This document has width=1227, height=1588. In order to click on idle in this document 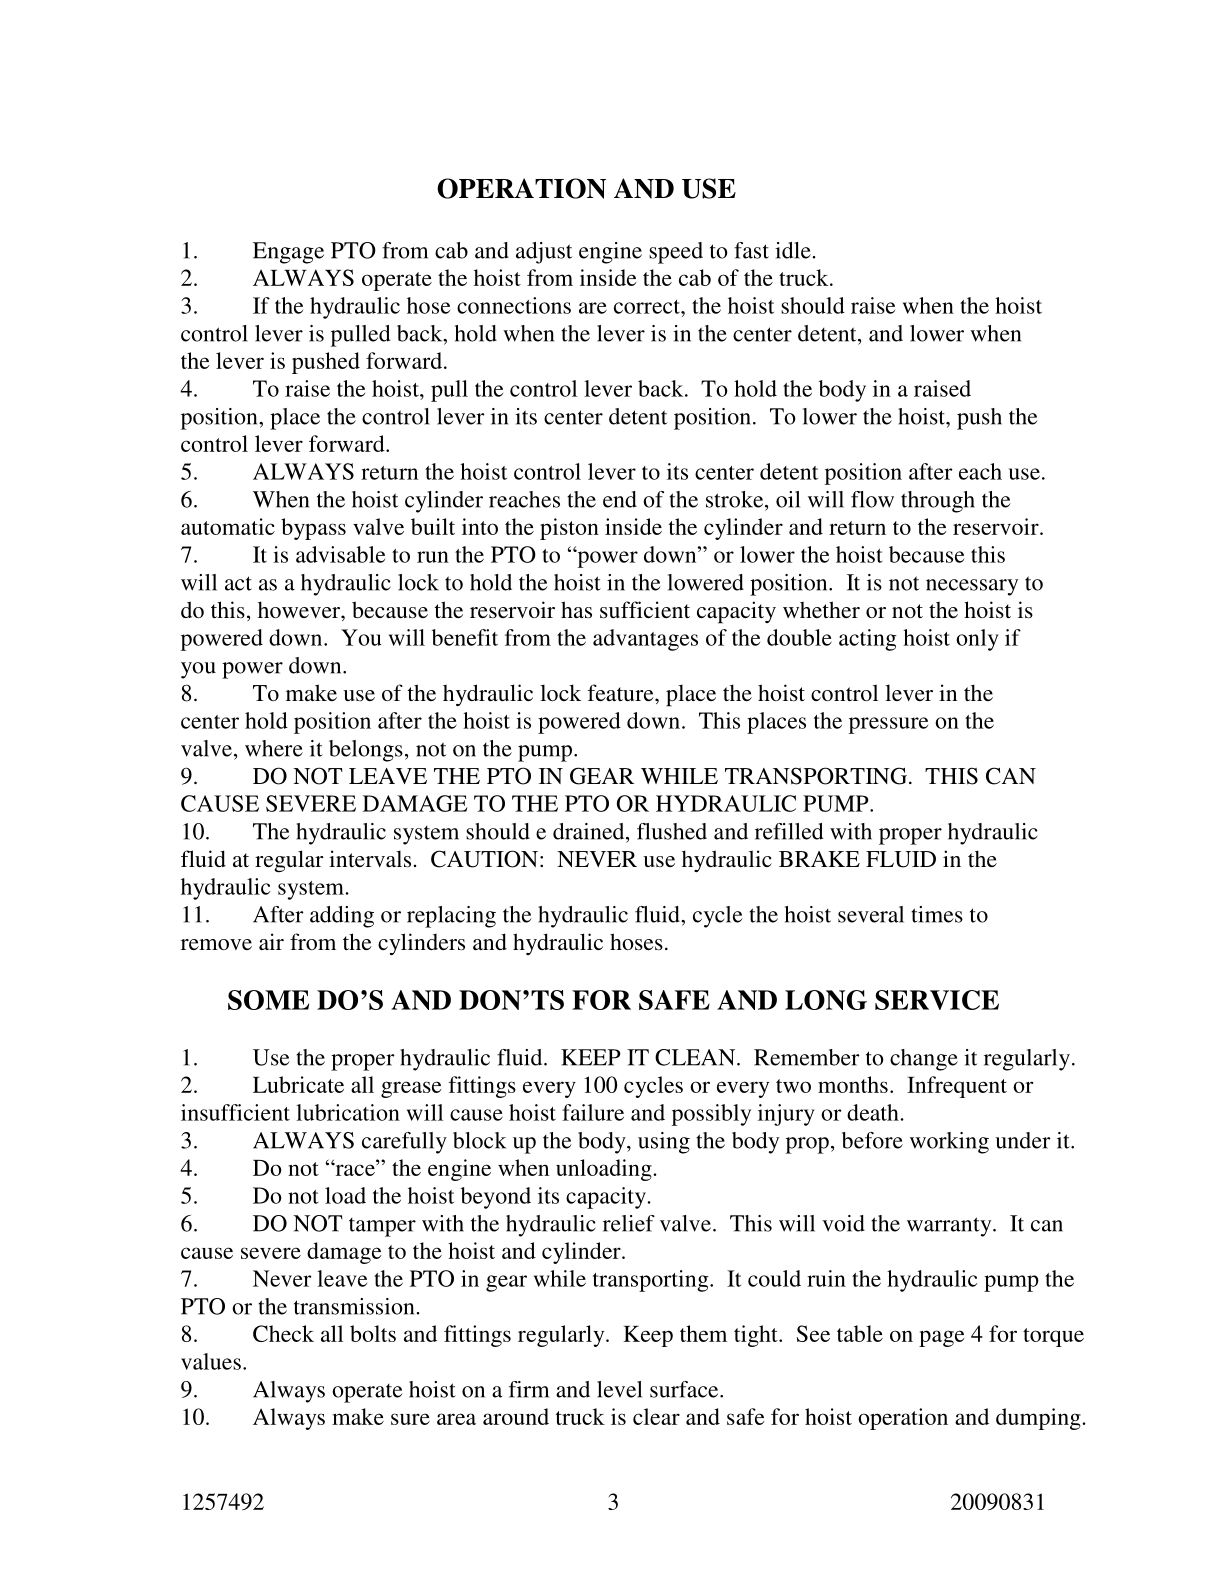, I will do `click(793, 250)`.
